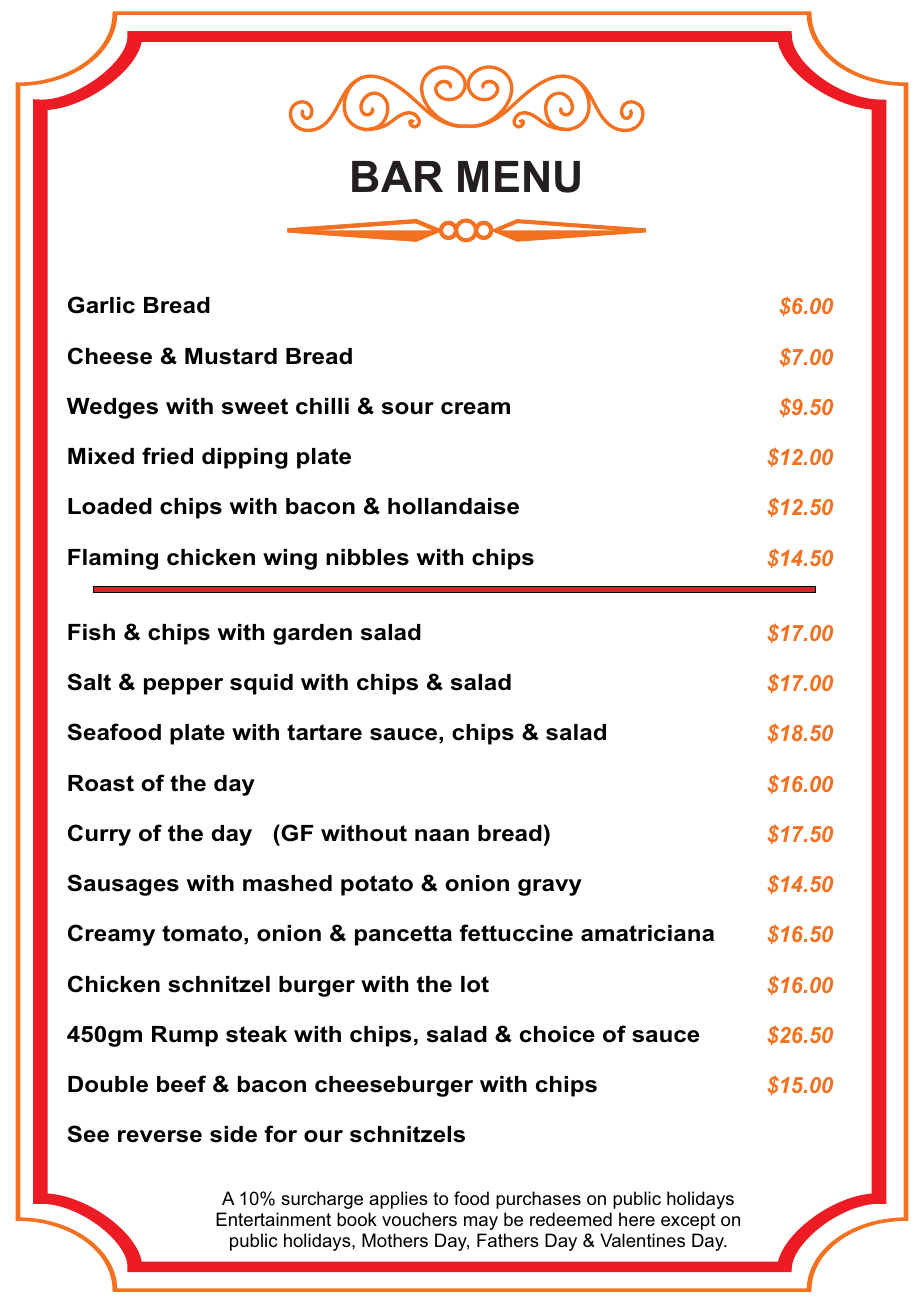 The width and height of the screenshot is (924, 1308). What do you see at coordinates (89, 682) in the screenshot?
I see `Salt` at bounding box center [89, 682].
